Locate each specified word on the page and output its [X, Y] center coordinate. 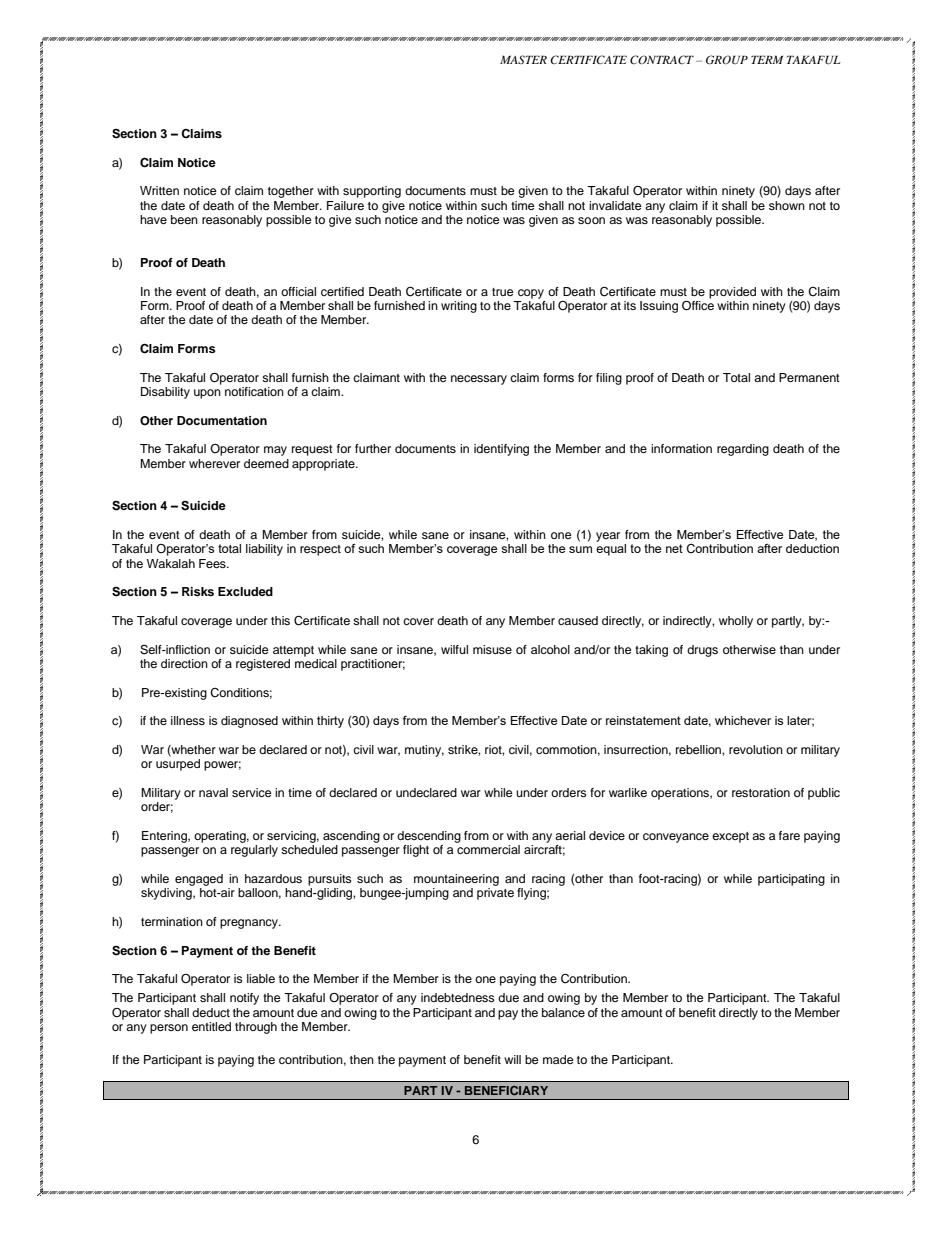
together [291, 192]
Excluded [245, 591]
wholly [736, 622]
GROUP [727, 60]
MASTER [523, 59]
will [512, 1059]
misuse [492, 649]
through [256, 1028]
